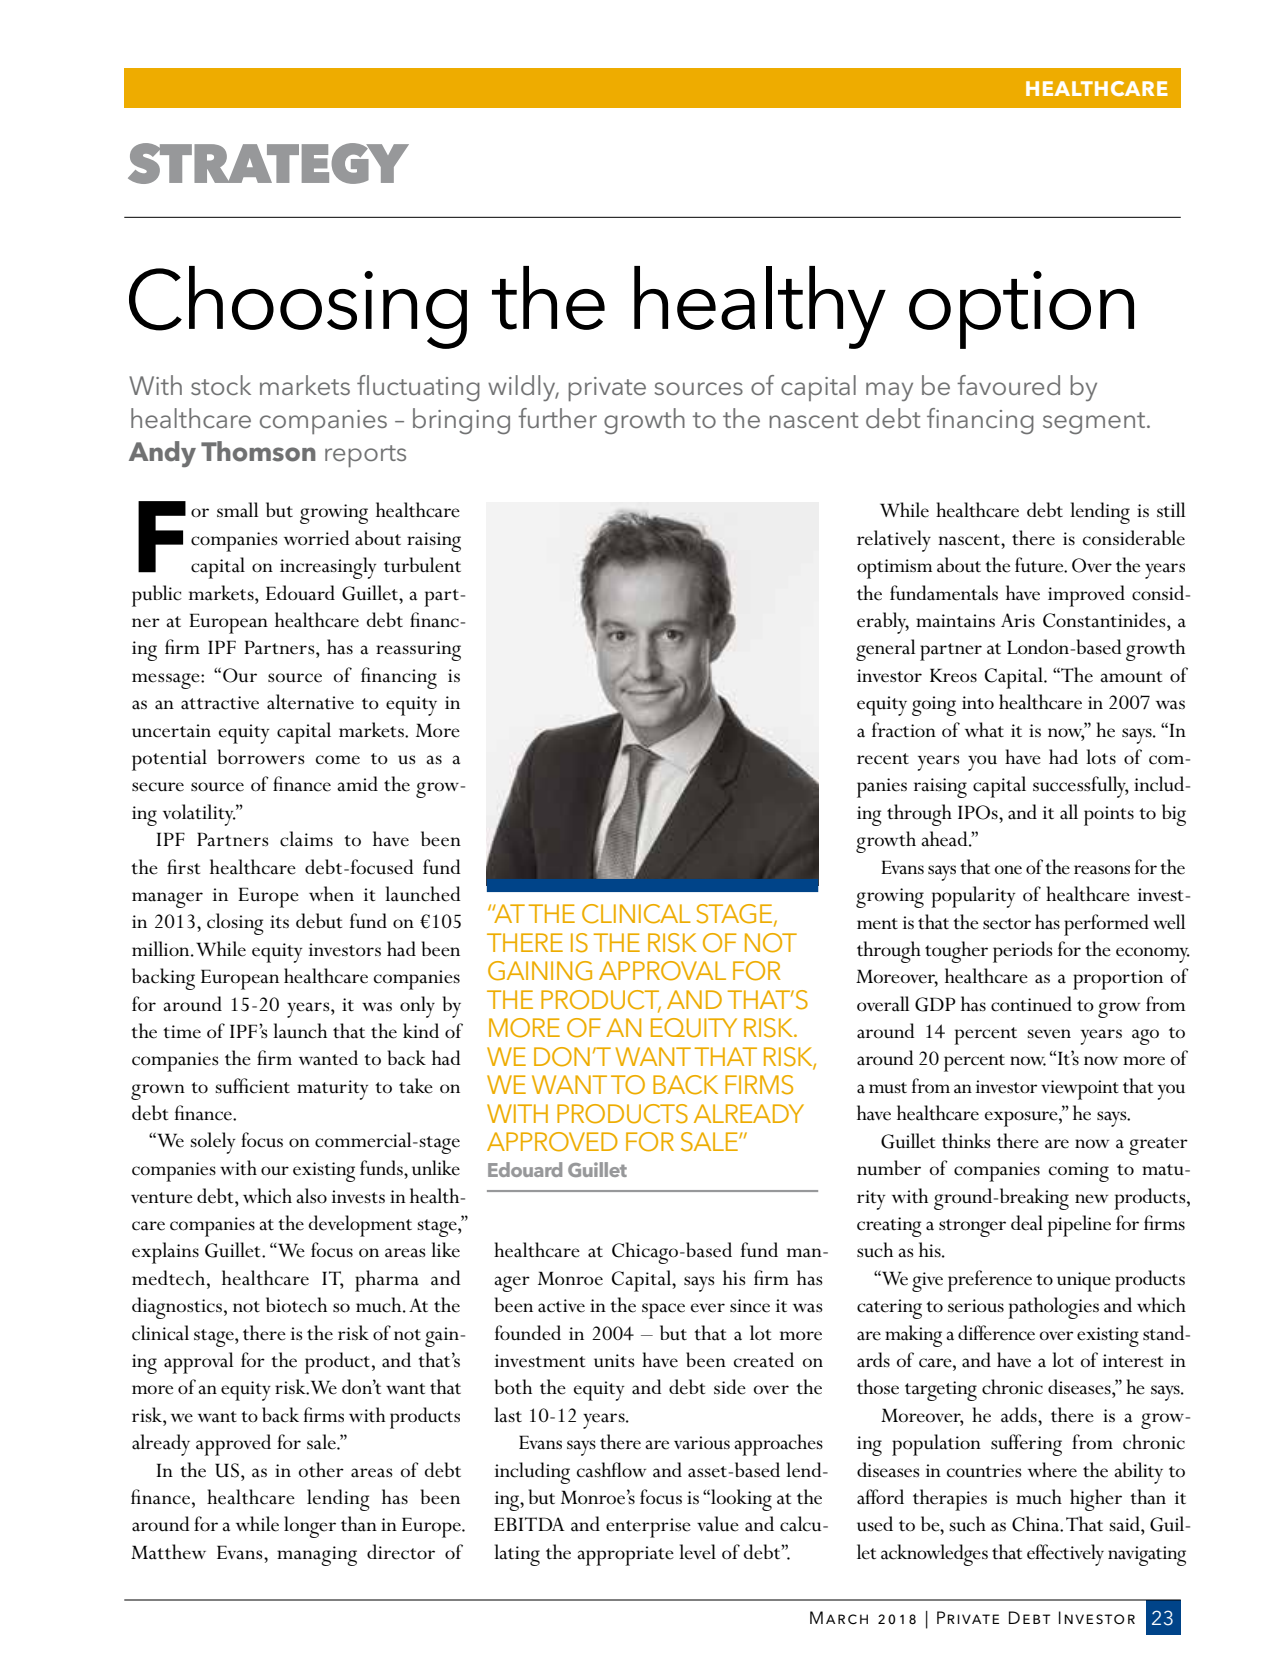  I want to click on worried, so click(317, 538).
